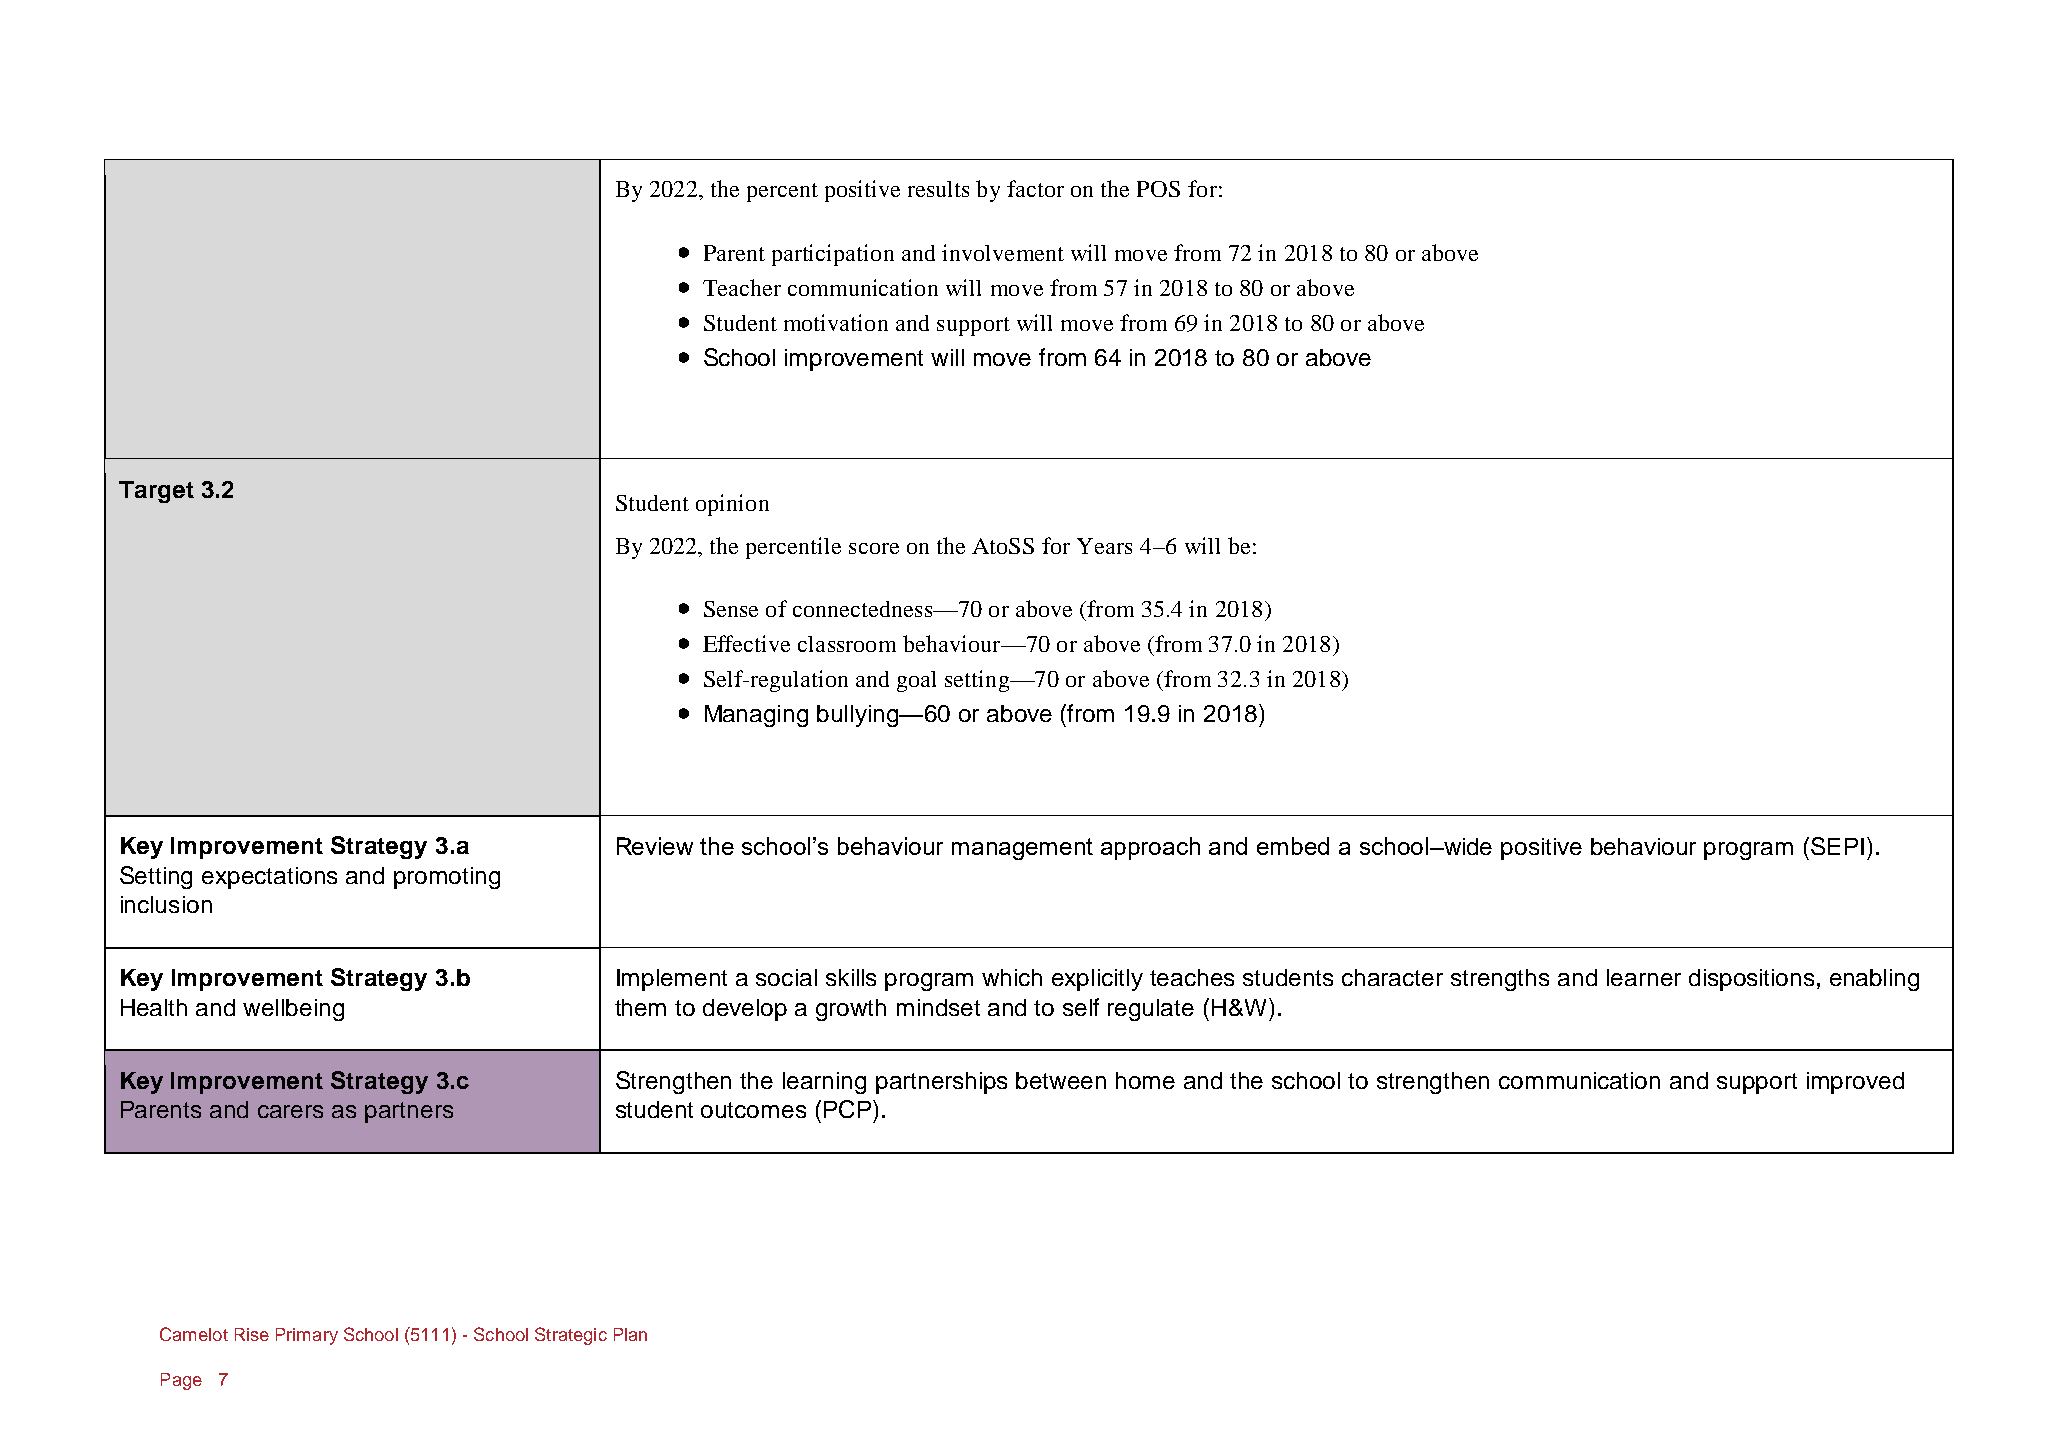 The width and height of the screenshot is (2058, 1455). What do you see at coordinates (1855, 1083) in the screenshot?
I see `improved` at bounding box center [1855, 1083].
